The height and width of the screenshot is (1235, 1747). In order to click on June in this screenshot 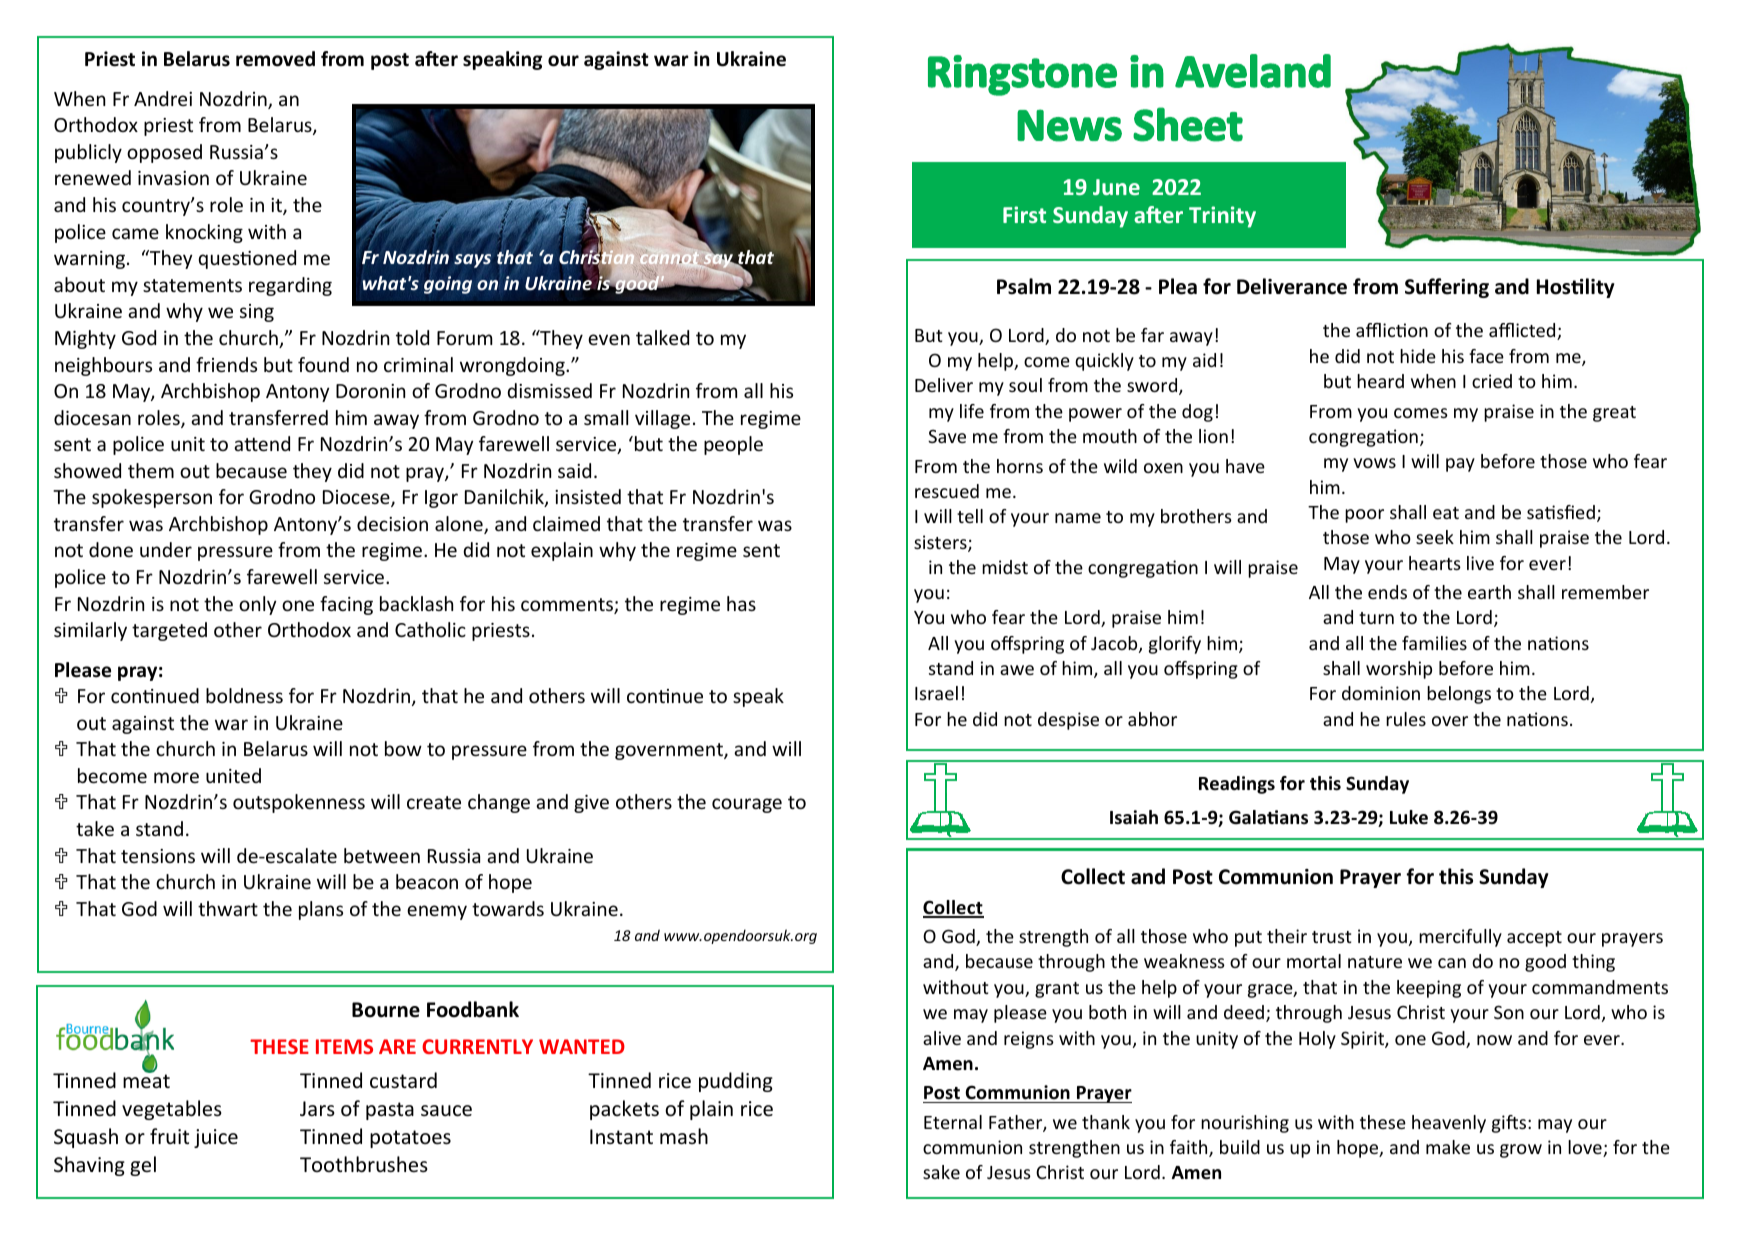, I will do `click(1116, 187)`.
